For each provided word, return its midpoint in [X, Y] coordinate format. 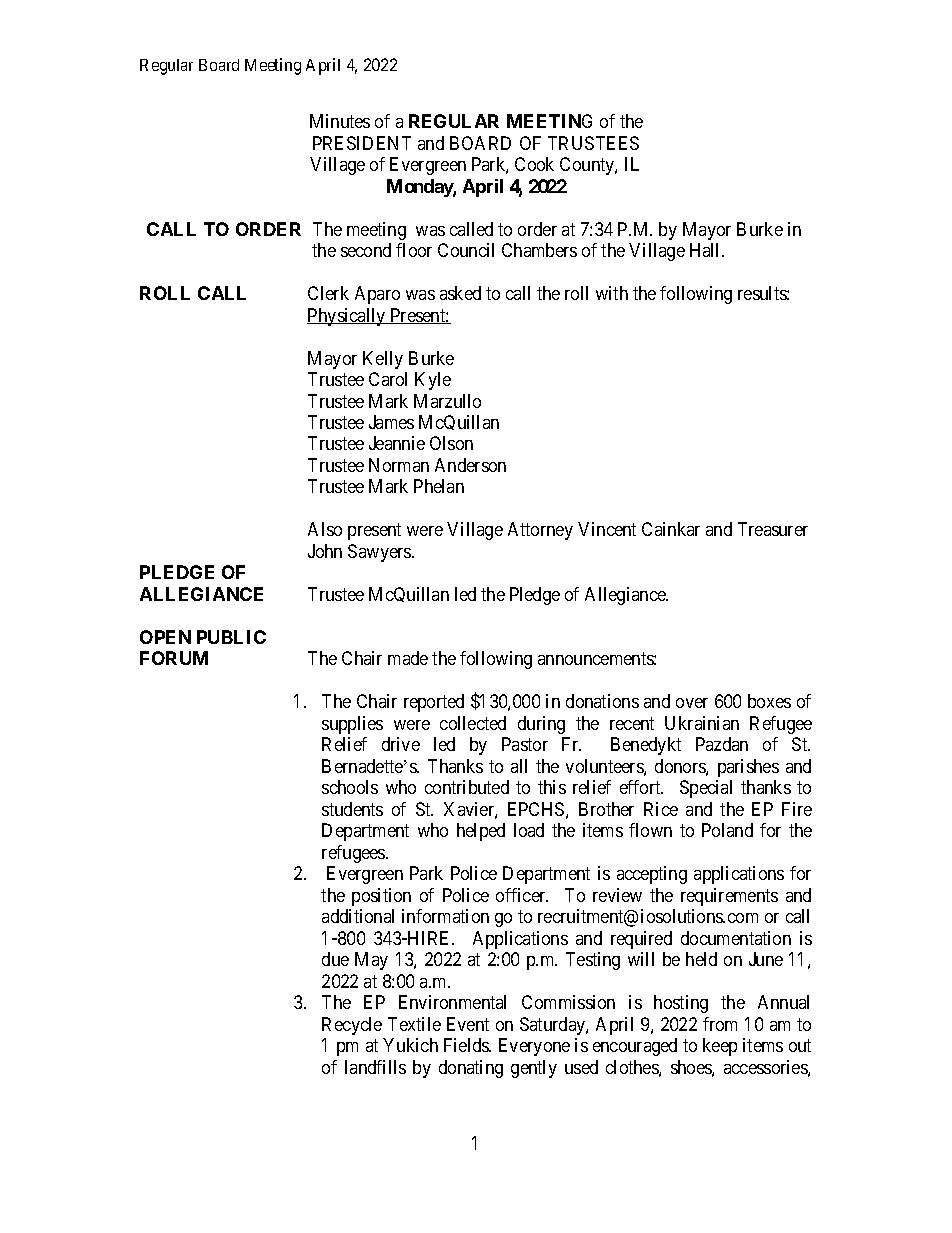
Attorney [540, 531]
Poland [727, 830]
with [612, 293]
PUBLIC [231, 637]
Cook [534, 164]
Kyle [433, 381]
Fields [467, 1045]
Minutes [340, 121]
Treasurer [773, 529]
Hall [706, 250]
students [352, 809]
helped [481, 832]
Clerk [328, 293]
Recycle [352, 1026]
